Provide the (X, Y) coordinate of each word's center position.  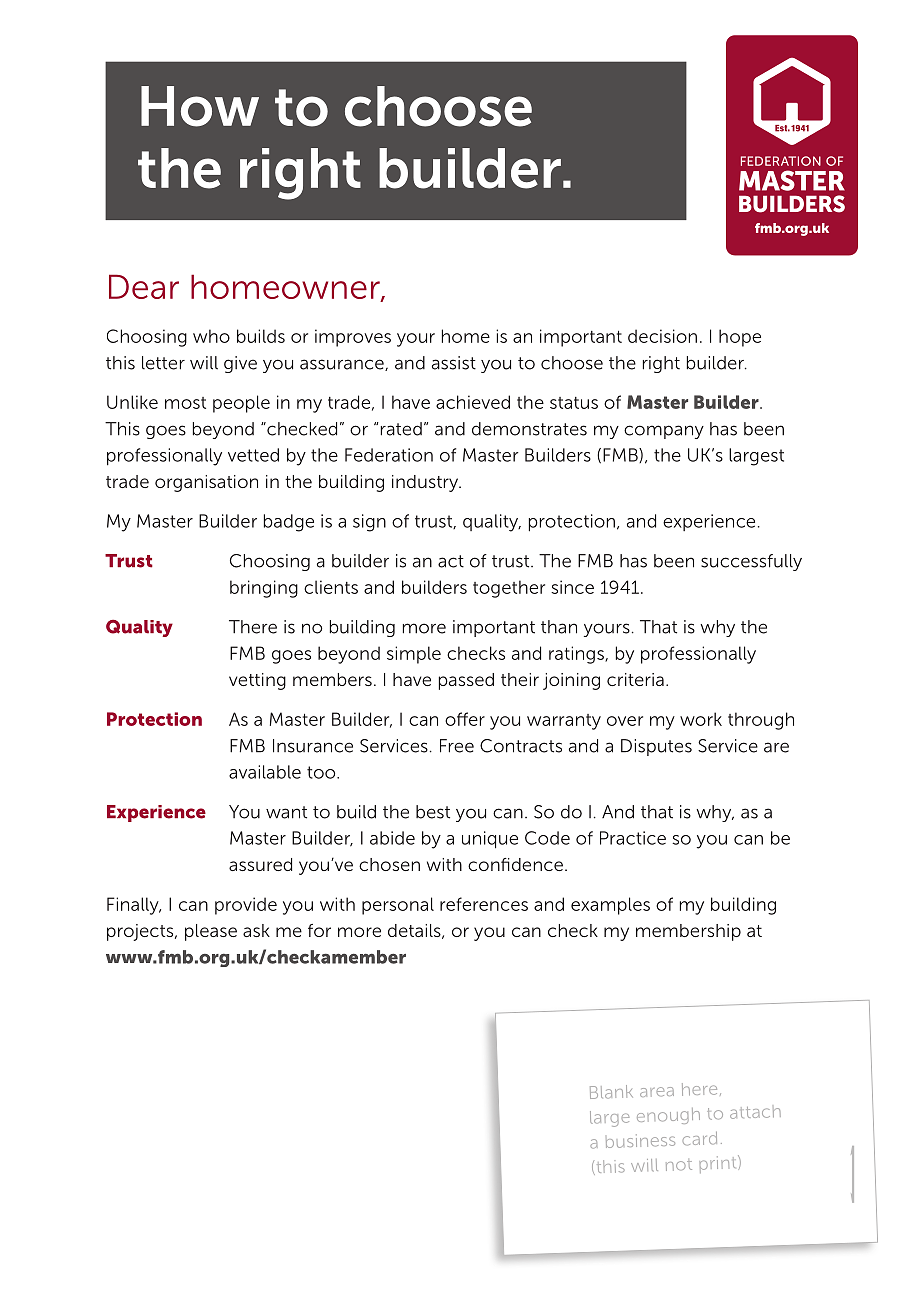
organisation (206, 483)
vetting (257, 681)
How (200, 106)
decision (662, 336)
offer (465, 719)
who (211, 336)
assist (454, 363)
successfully (751, 562)
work (701, 719)
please (211, 932)
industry (426, 483)
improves (353, 338)
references (484, 904)
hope (740, 338)
